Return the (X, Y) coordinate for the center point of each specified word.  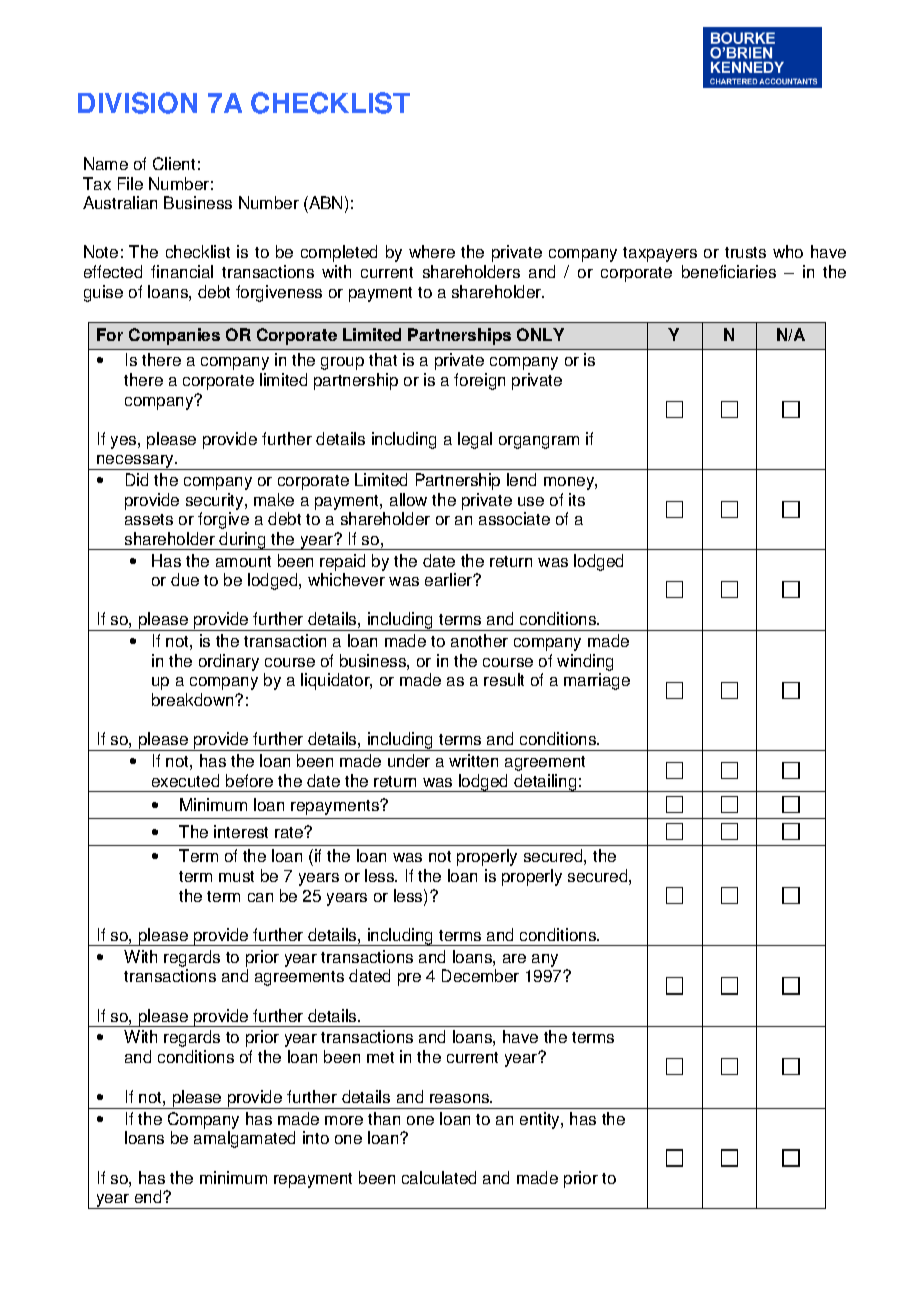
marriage (597, 681)
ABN (324, 202)
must (236, 876)
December (480, 975)
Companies (174, 336)
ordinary (229, 662)
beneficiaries (729, 271)
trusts (745, 252)
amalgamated (244, 1139)
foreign (479, 381)
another (479, 640)
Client (174, 163)
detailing (545, 783)
